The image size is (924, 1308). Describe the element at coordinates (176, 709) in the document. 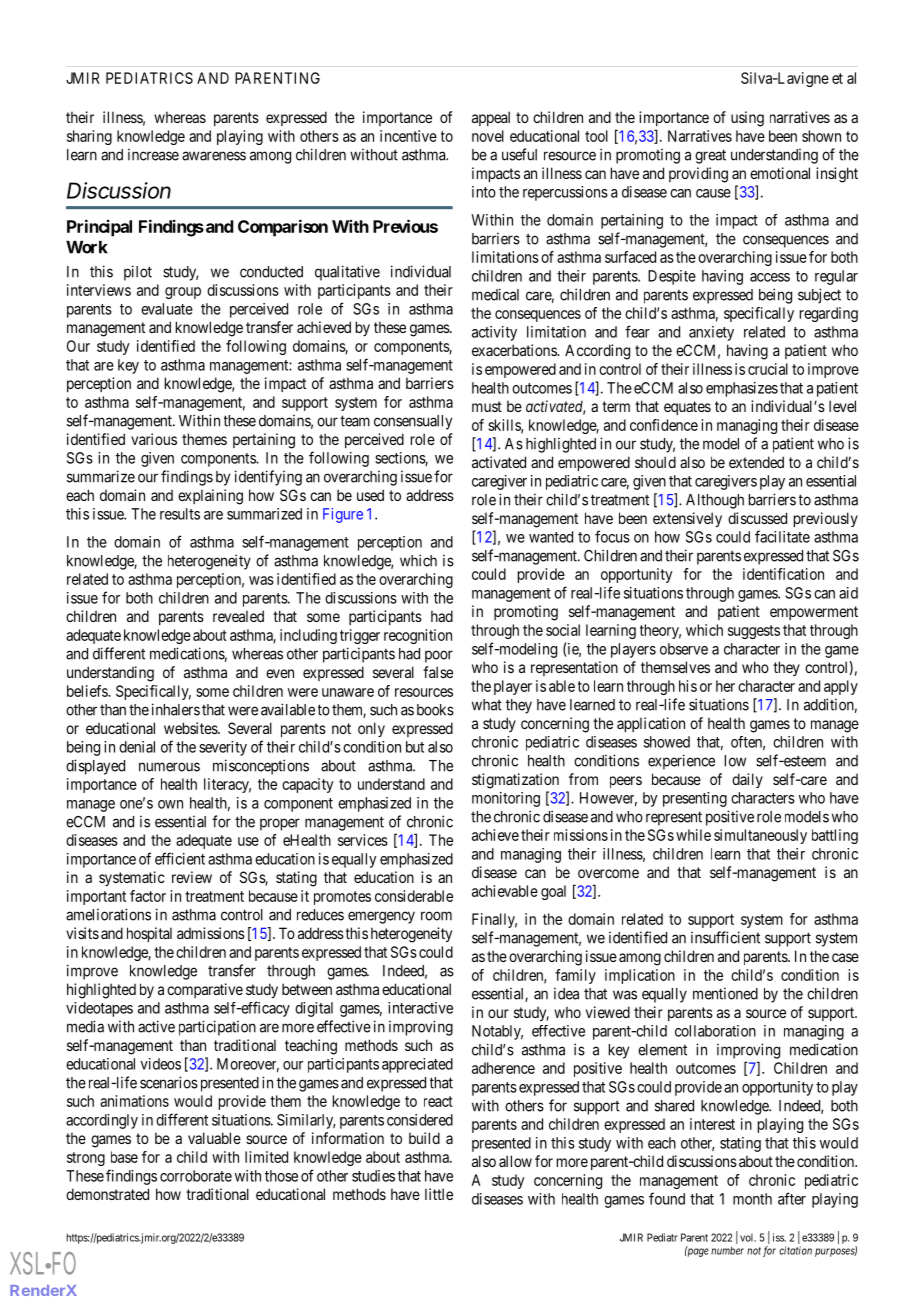

I see `inhalers` at that location.
